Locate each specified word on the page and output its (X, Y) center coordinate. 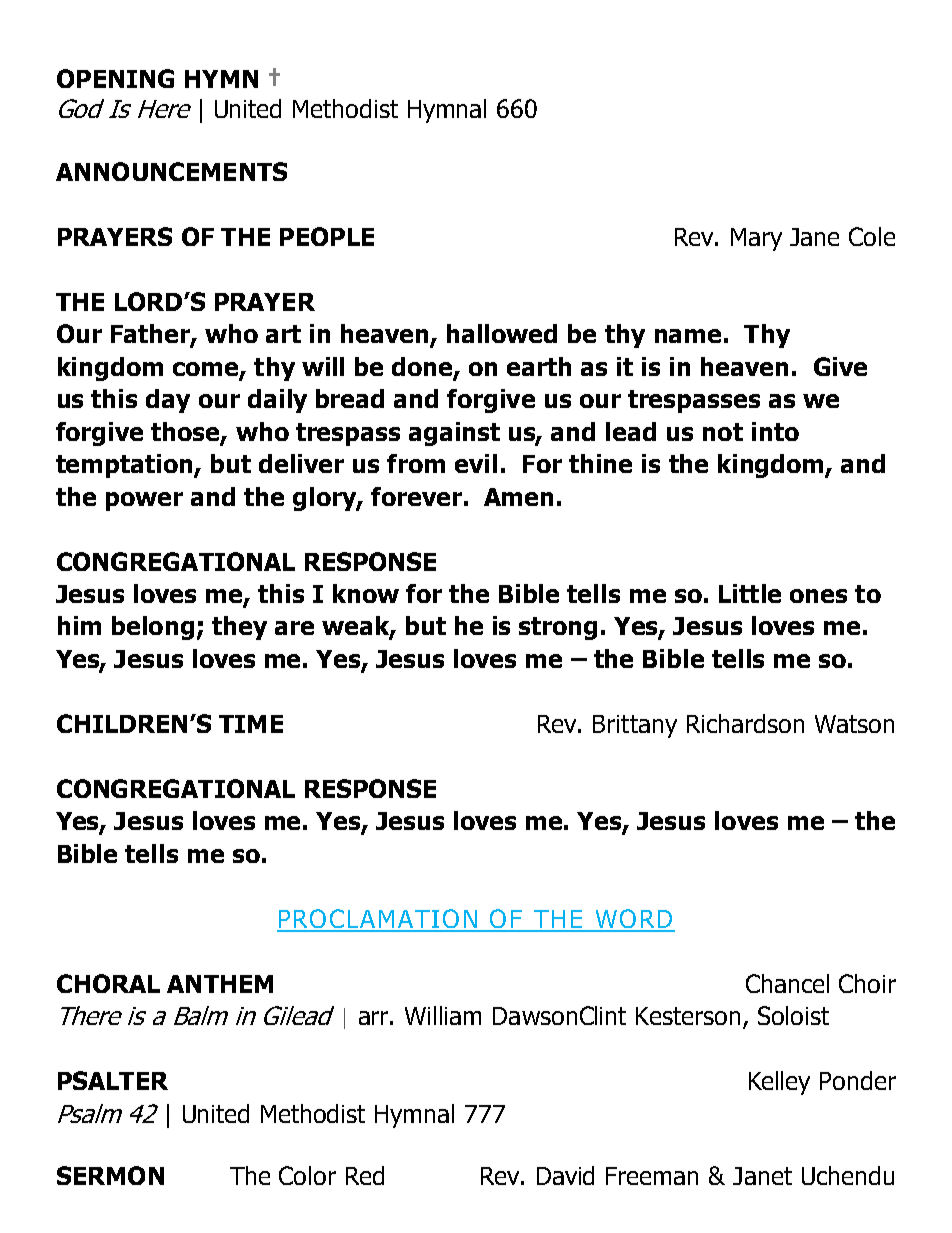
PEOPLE (327, 236)
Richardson (745, 723)
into (775, 431)
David (565, 1175)
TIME (251, 724)
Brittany (635, 726)
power (144, 501)
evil (476, 463)
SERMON (110, 1175)
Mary (756, 239)
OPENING (115, 78)
